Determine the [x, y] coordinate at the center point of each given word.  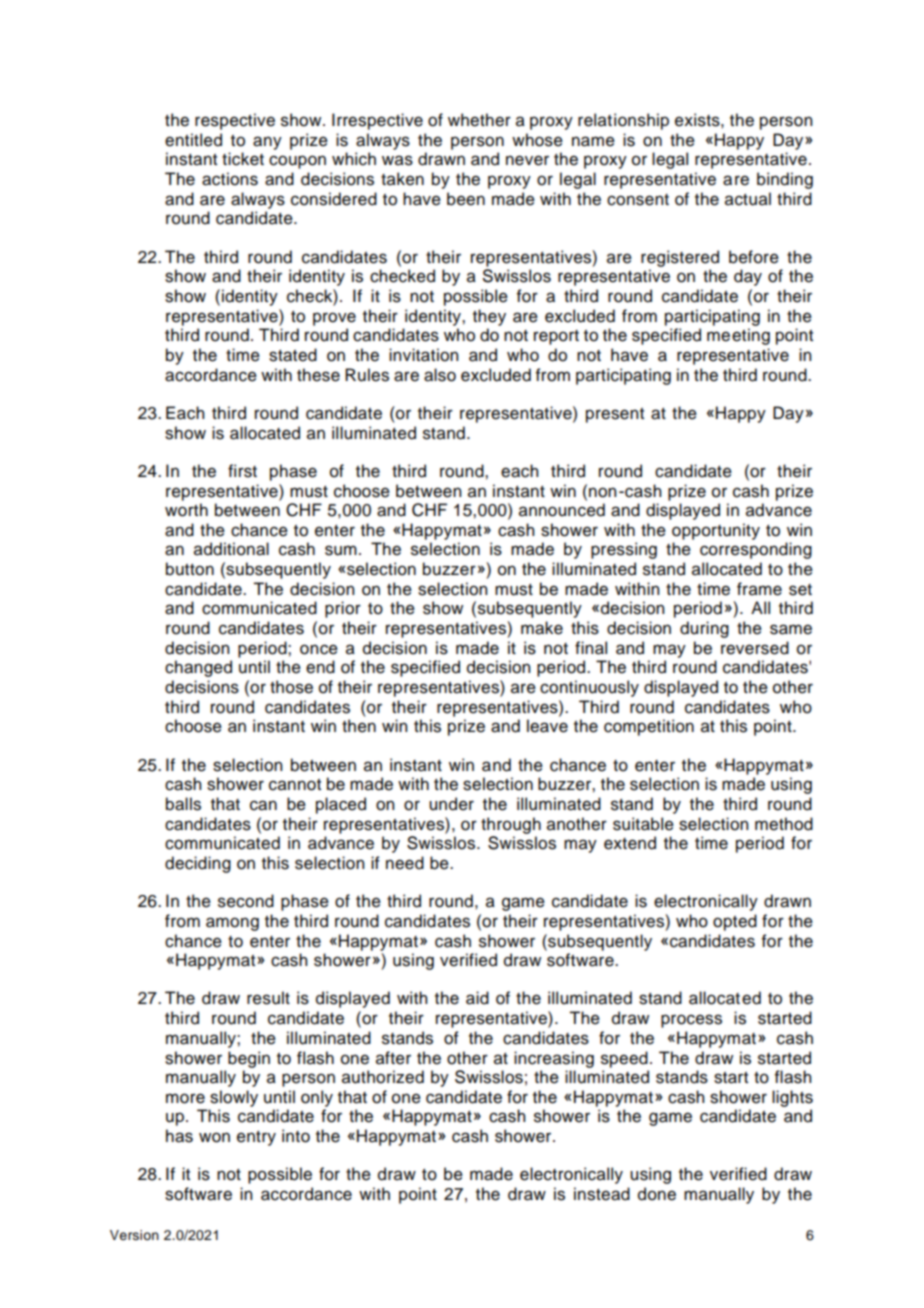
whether [479, 120]
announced [562, 510]
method [784, 824]
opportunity [716, 531]
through [511, 825]
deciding [198, 864]
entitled [193, 140]
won [214, 1137]
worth [186, 510]
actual [748, 199]
